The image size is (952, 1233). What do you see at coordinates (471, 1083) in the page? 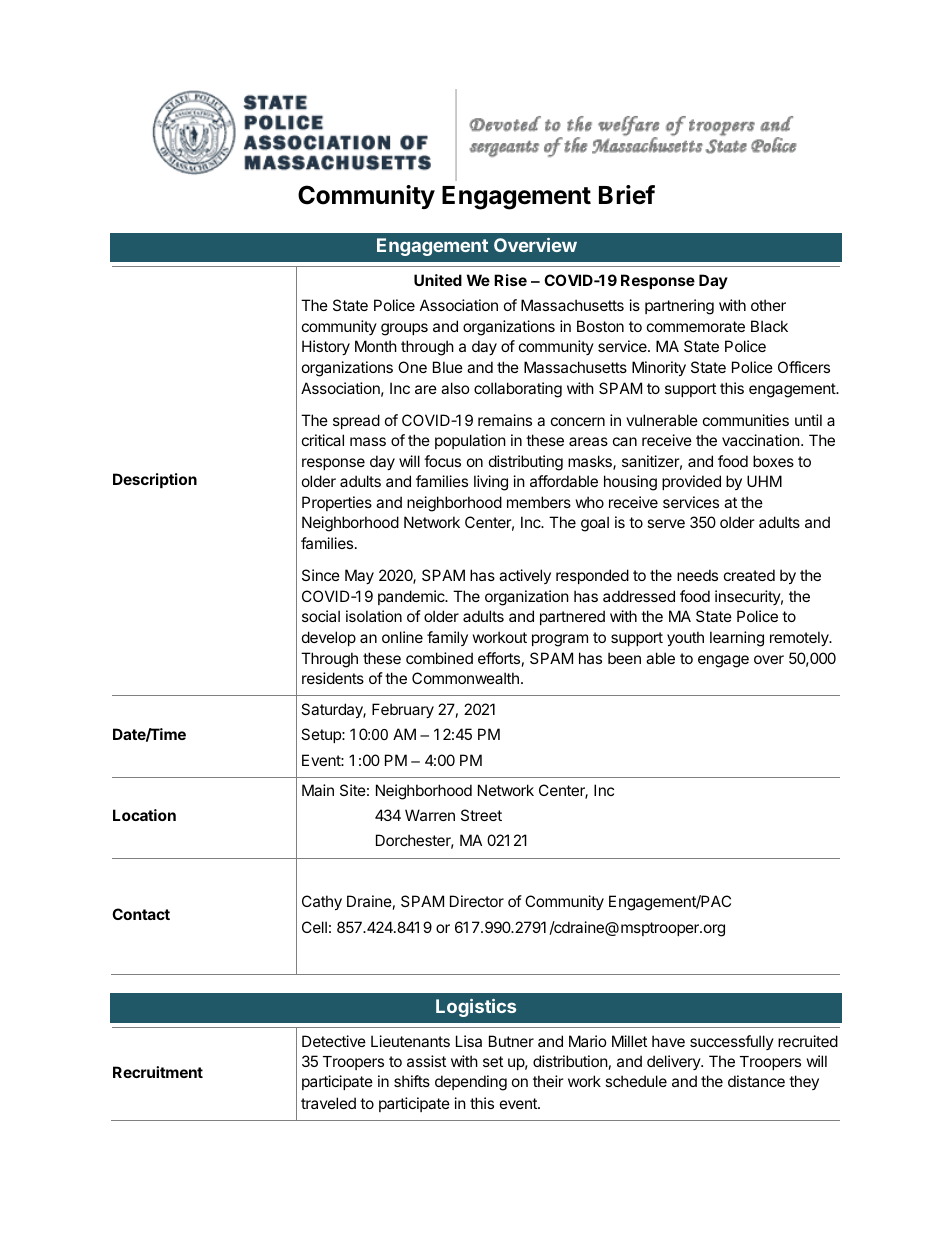
I see `depending` at bounding box center [471, 1083].
